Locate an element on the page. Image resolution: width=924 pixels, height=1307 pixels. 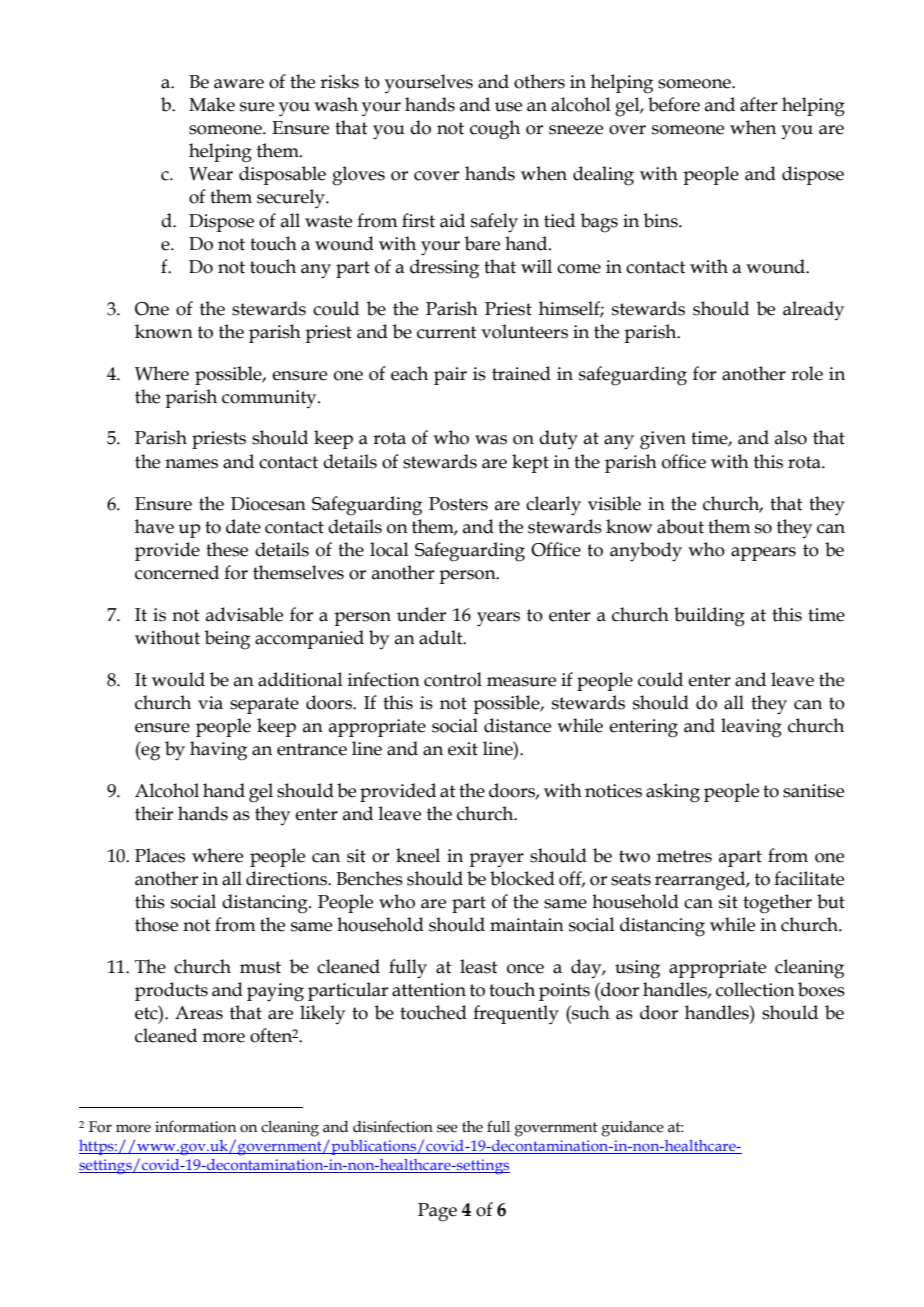
building is located at coordinates (709, 617).
